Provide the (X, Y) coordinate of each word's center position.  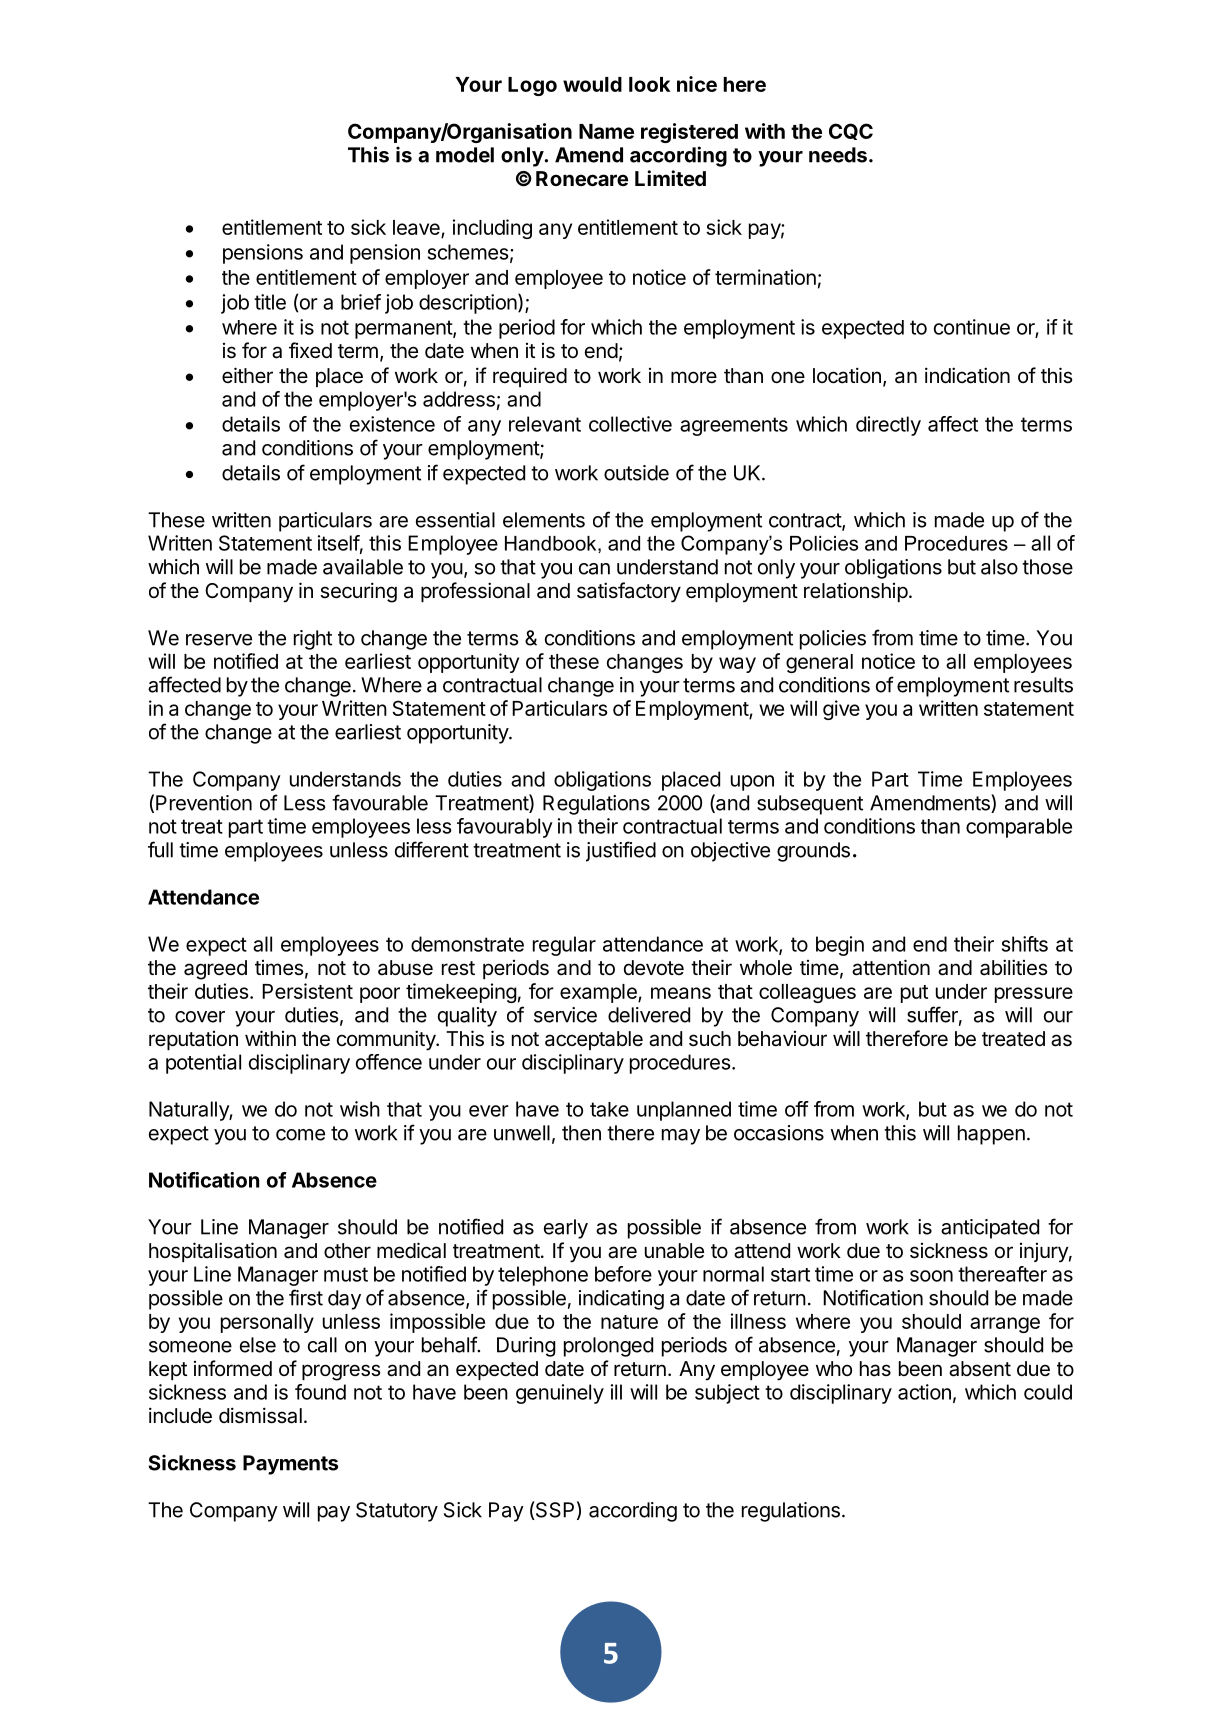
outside (636, 473)
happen (991, 1135)
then (581, 1133)
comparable (1019, 828)
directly (888, 426)
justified (621, 851)
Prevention (204, 803)
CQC (851, 131)
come (300, 1135)
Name (606, 131)
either (247, 375)
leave (416, 227)
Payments (290, 1465)
